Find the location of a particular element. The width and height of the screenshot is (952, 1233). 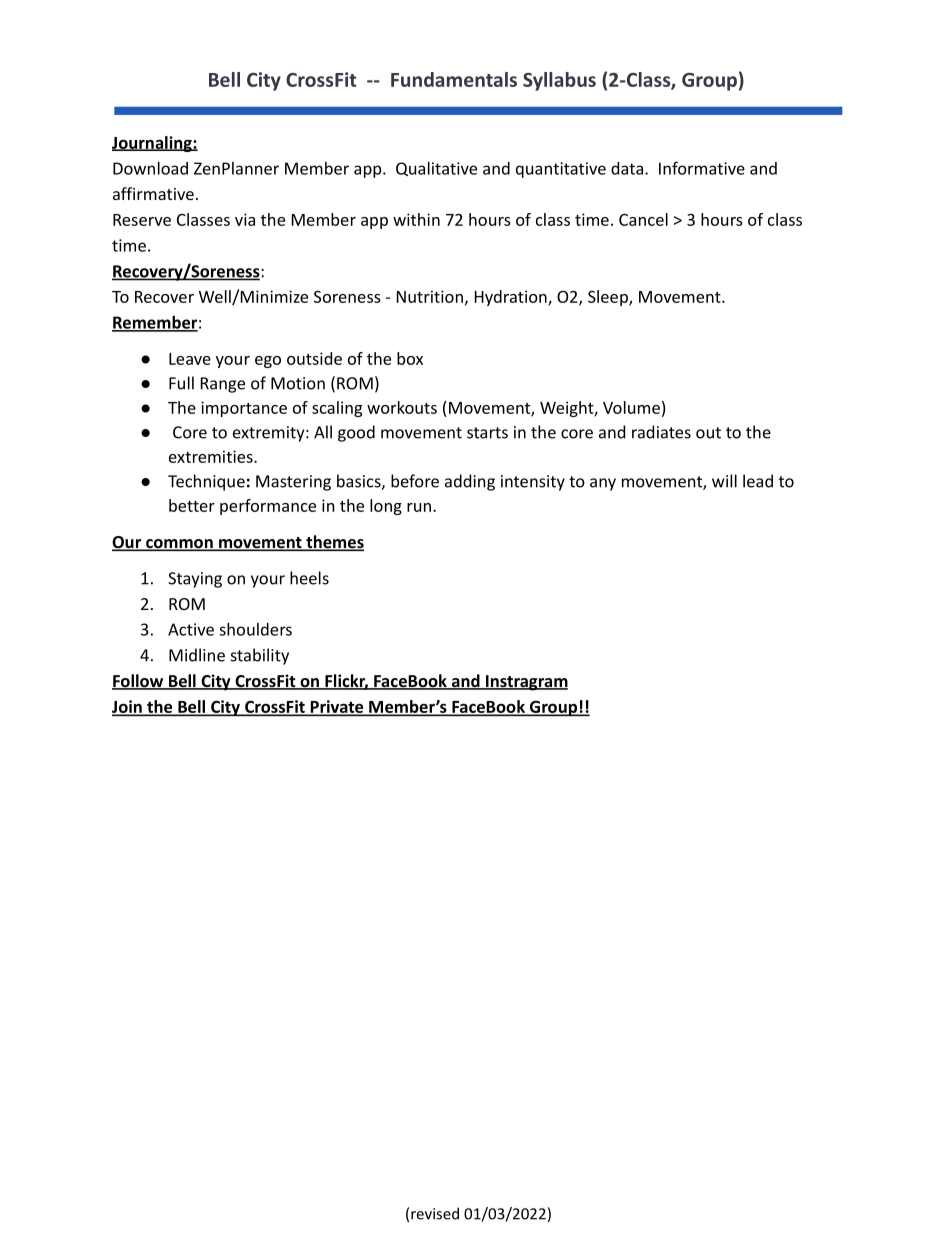

Private is located at coordinates (337, 707).
